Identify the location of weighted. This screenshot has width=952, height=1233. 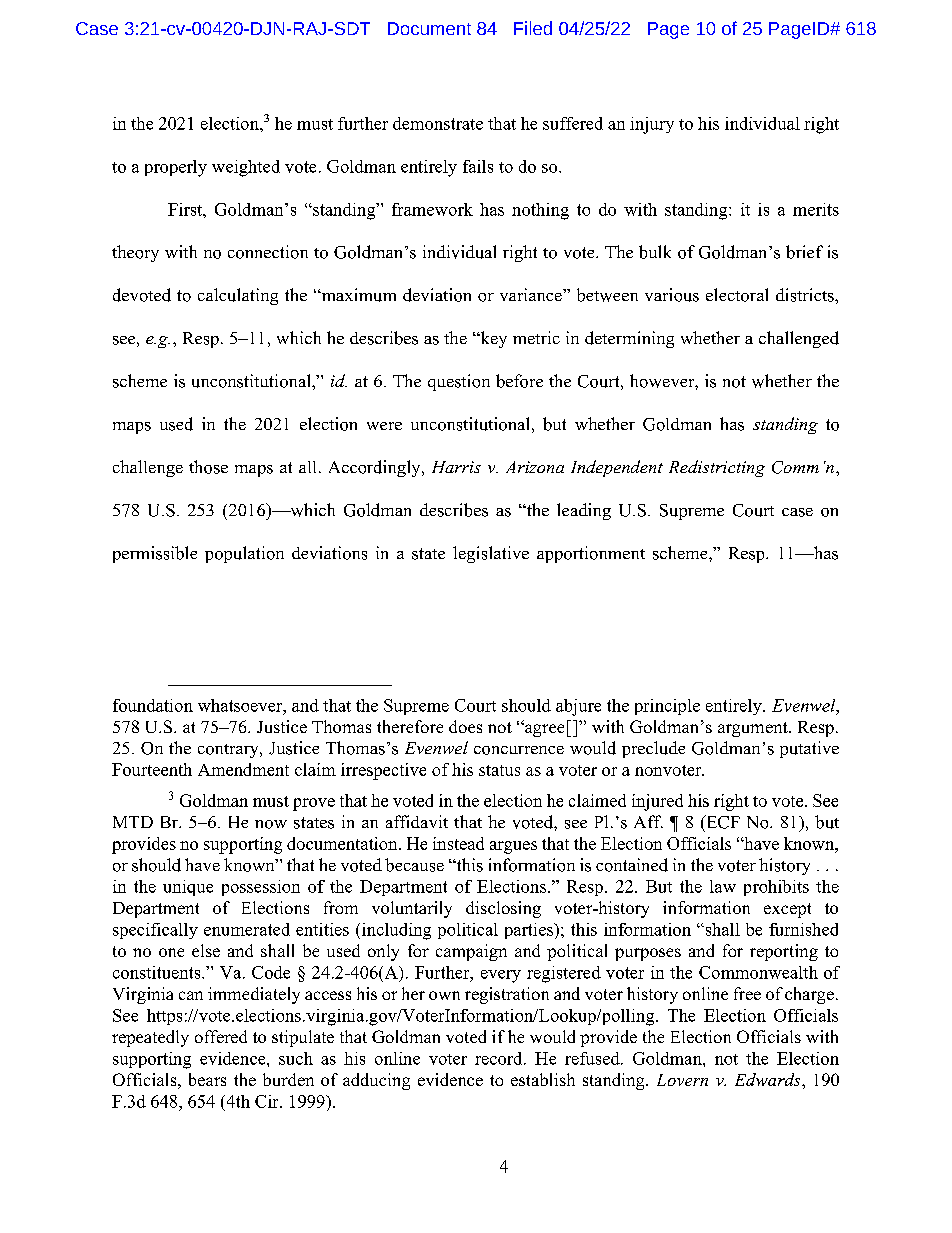
(246, 168).
